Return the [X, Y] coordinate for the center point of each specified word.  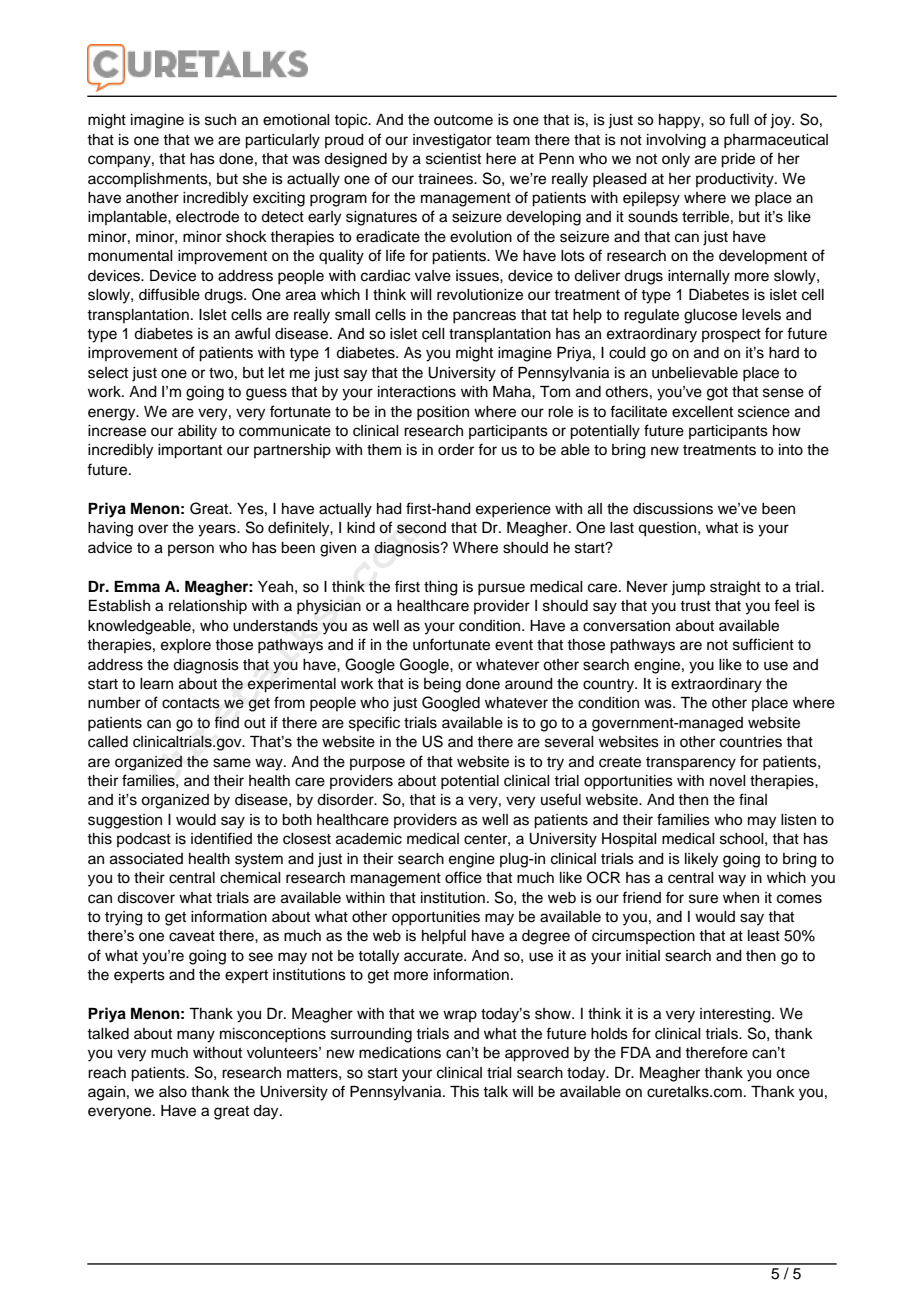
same [232, 763]
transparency [691, 764]
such [220, 120]
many [196, 1036]
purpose [377, 764]
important [190, 451]
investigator [452, 141]
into [791, 450]
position [443, 413]
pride [738, 160]
